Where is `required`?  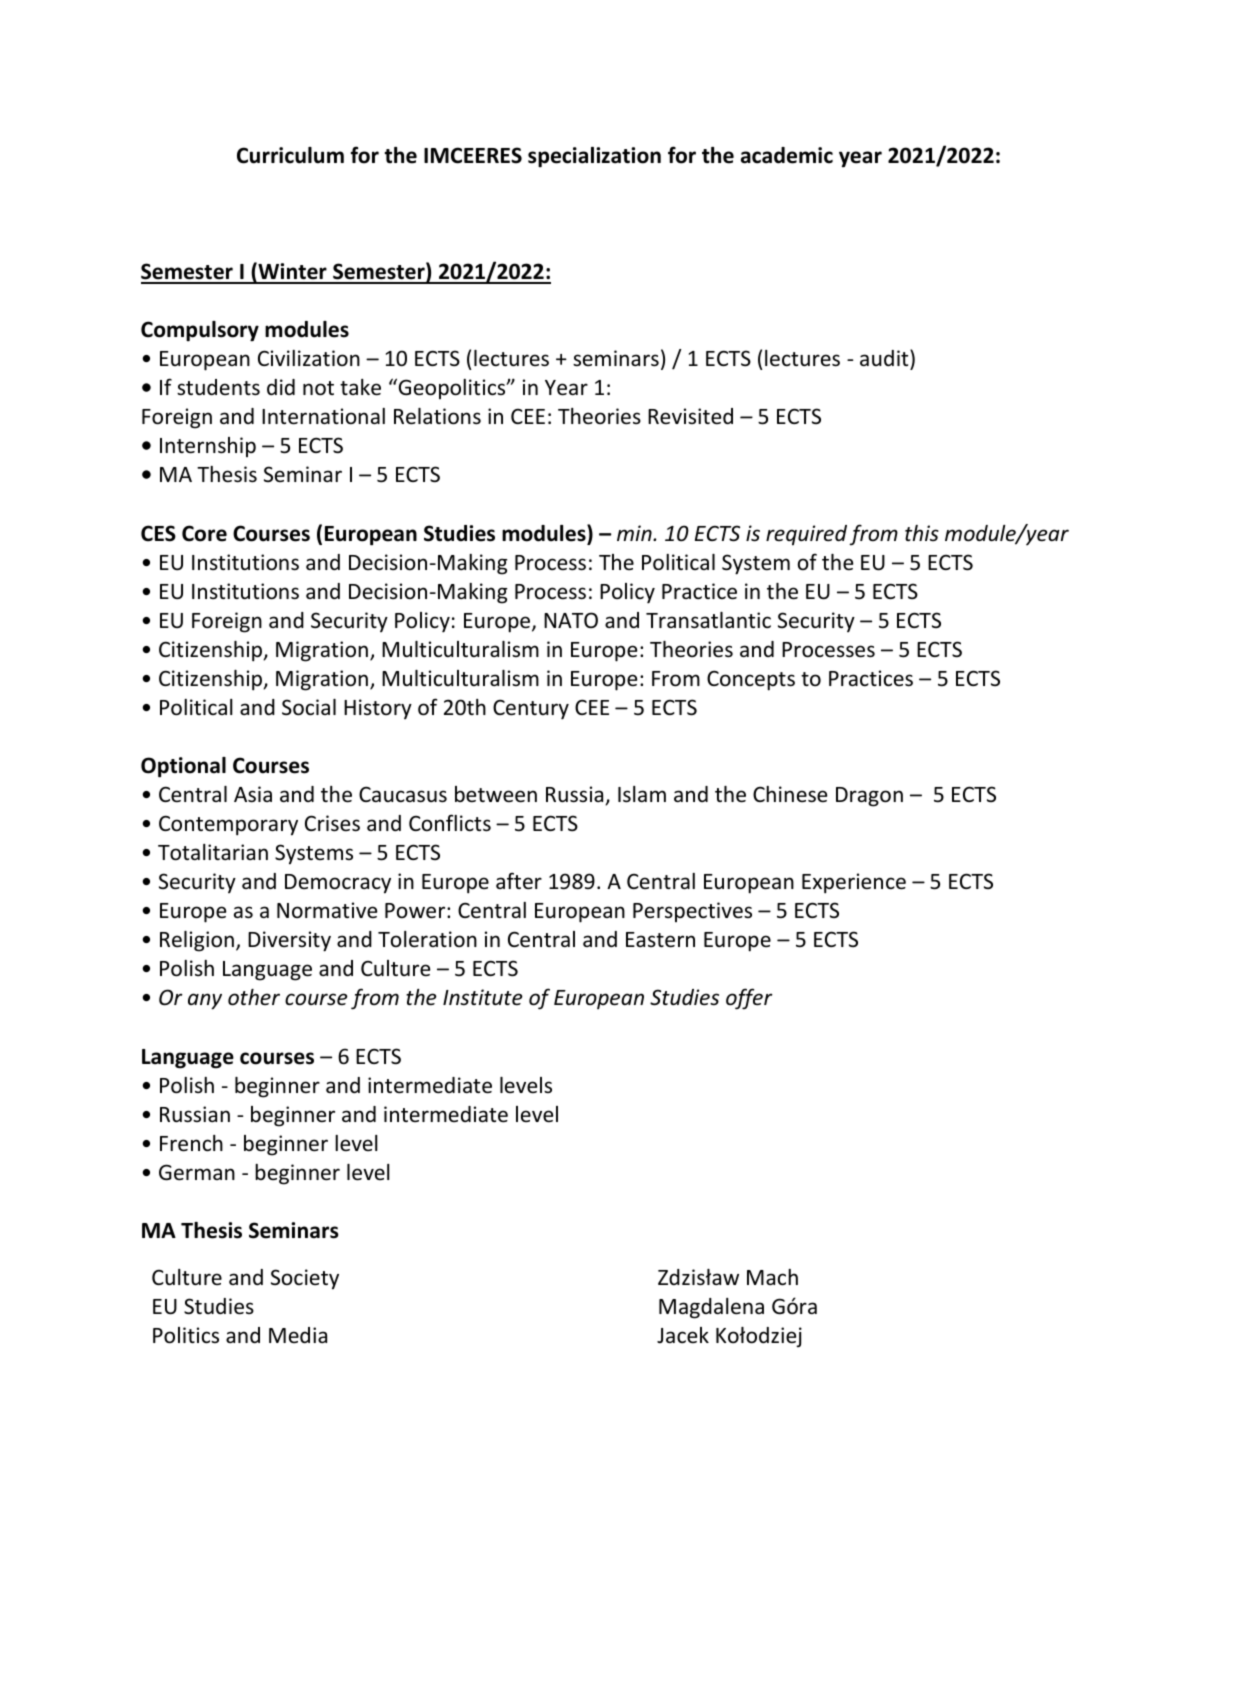 required is located at coordinates (806, 535).
